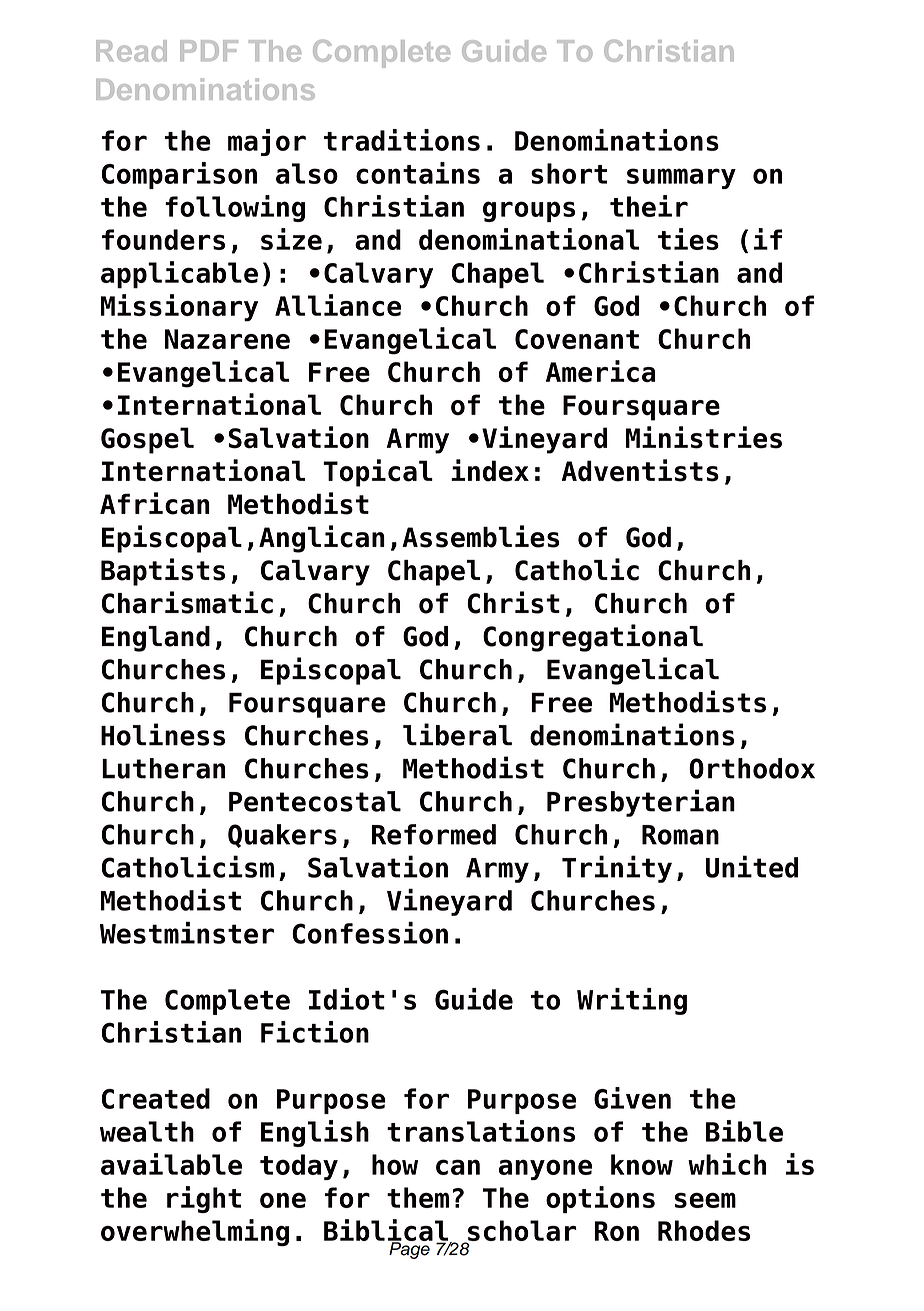 The height and width of the screenshot is (1311, 924). What do you see at coordinates (204, 1199) in the screenshot?
I see `right` at bounding box center [204, 1199].
